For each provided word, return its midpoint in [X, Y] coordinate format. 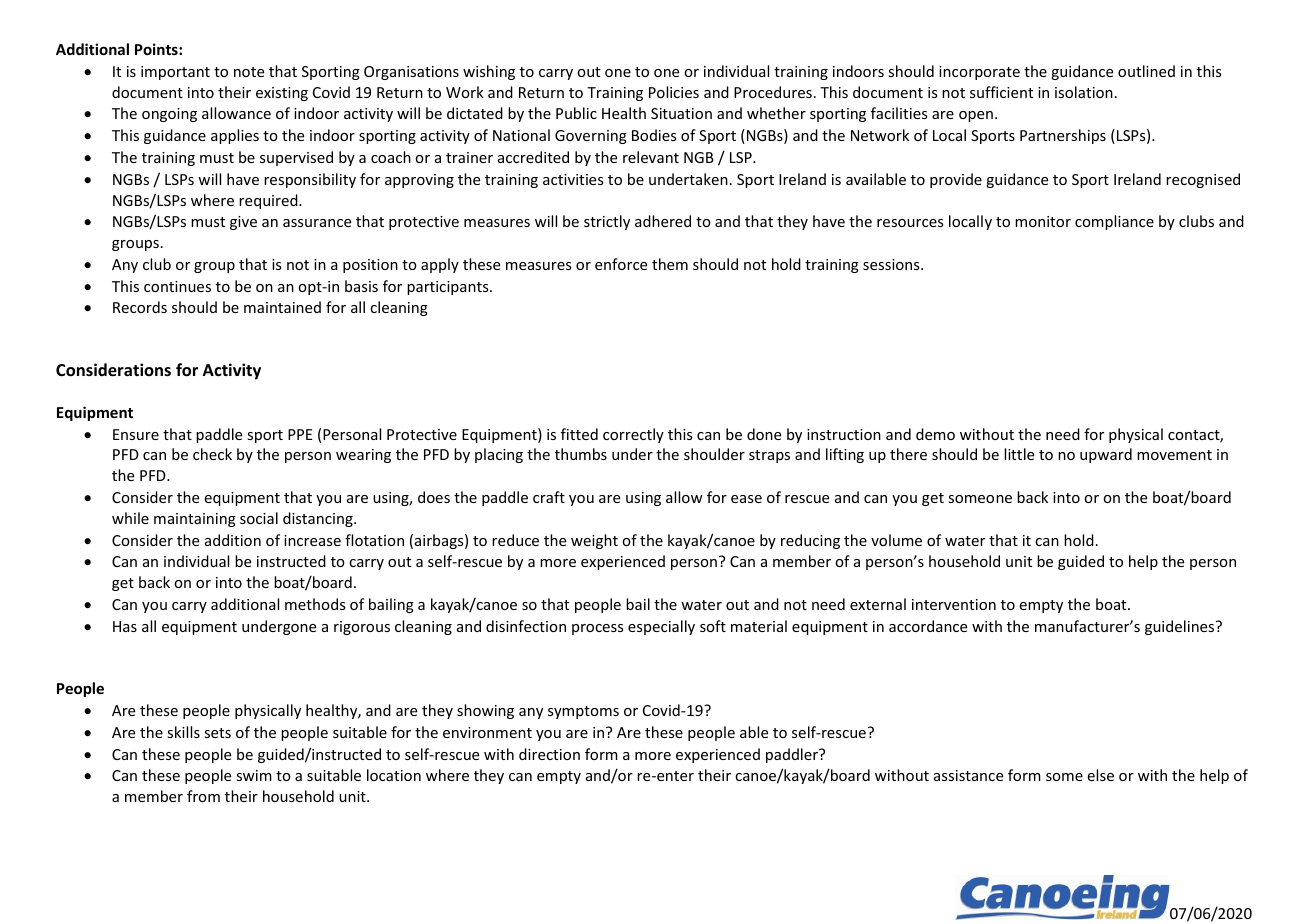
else [1100, 775]
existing [282, 94]
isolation [1084, 92]
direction [549, 754]
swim [254, 775]
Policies [674, 92]
